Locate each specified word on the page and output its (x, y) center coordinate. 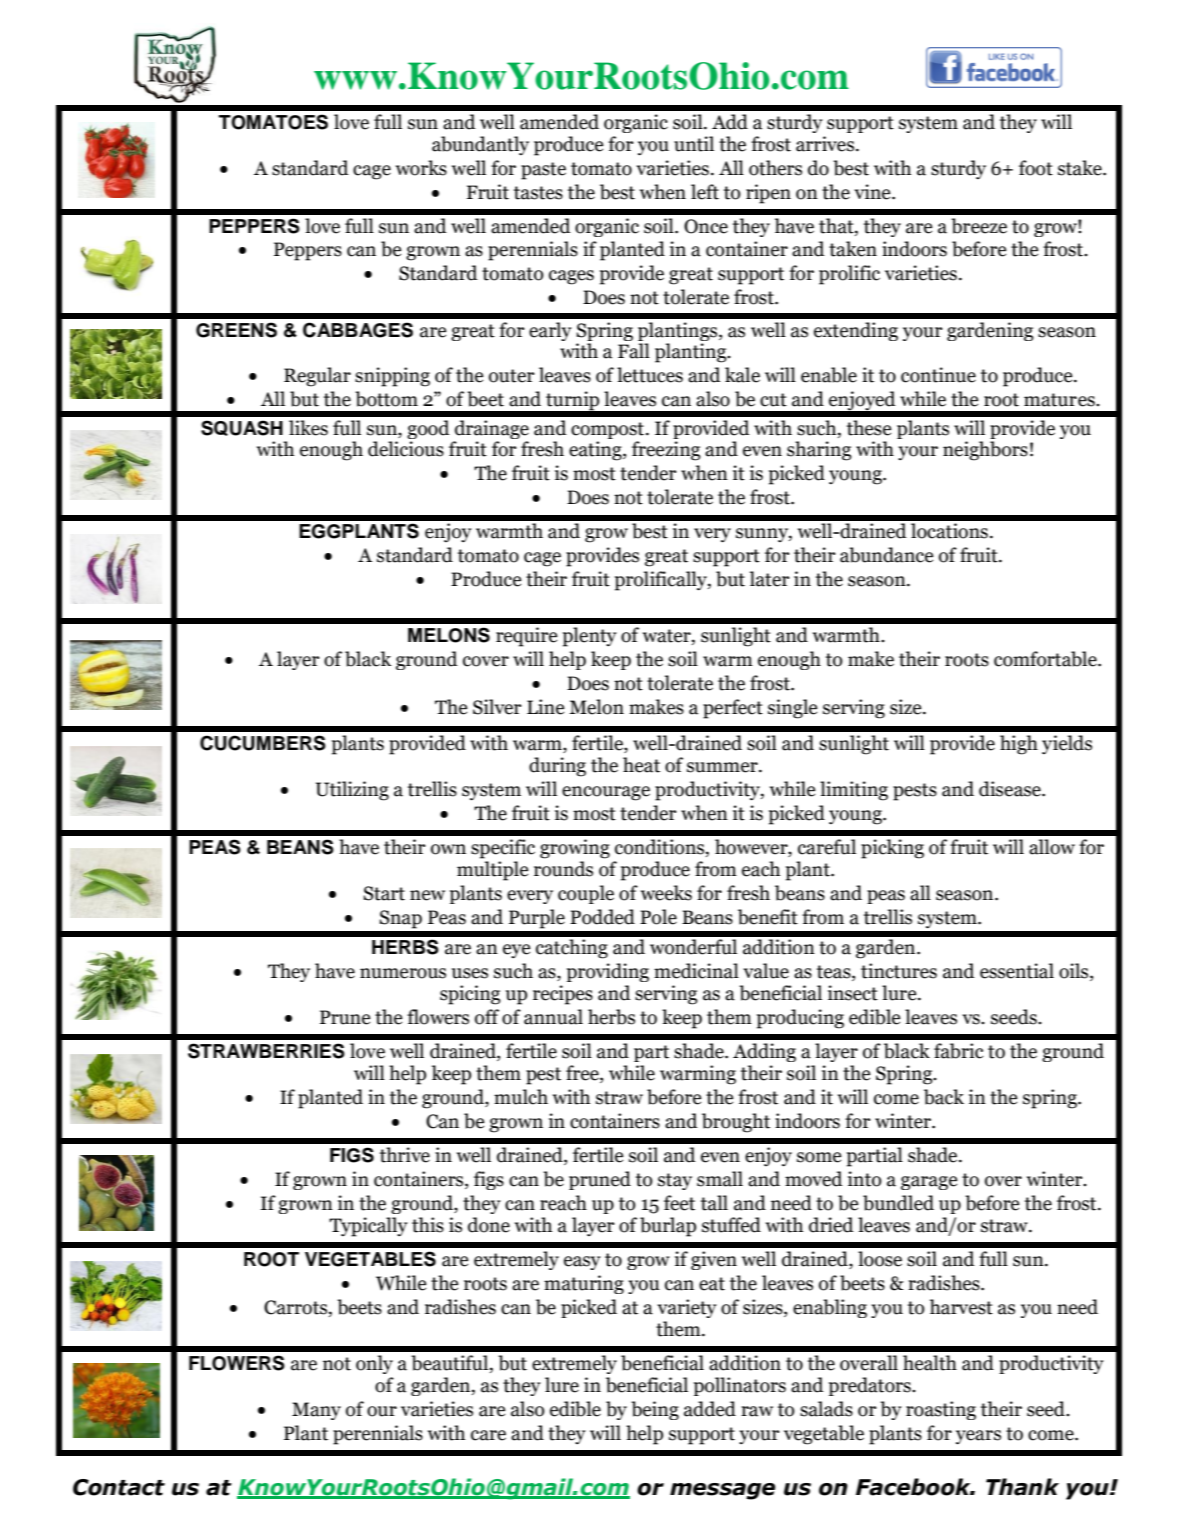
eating (596, 451)
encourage (606, 793)
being (655, 1410)
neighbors (985, 451)
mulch (521, 1097)
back (944, 1097)
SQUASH (242, 428)
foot (1036, 168)
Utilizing (352, 791)
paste (543, 171)
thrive (405, 1155)
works (421, 168)
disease (1011, 789)
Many (316, 1411)
